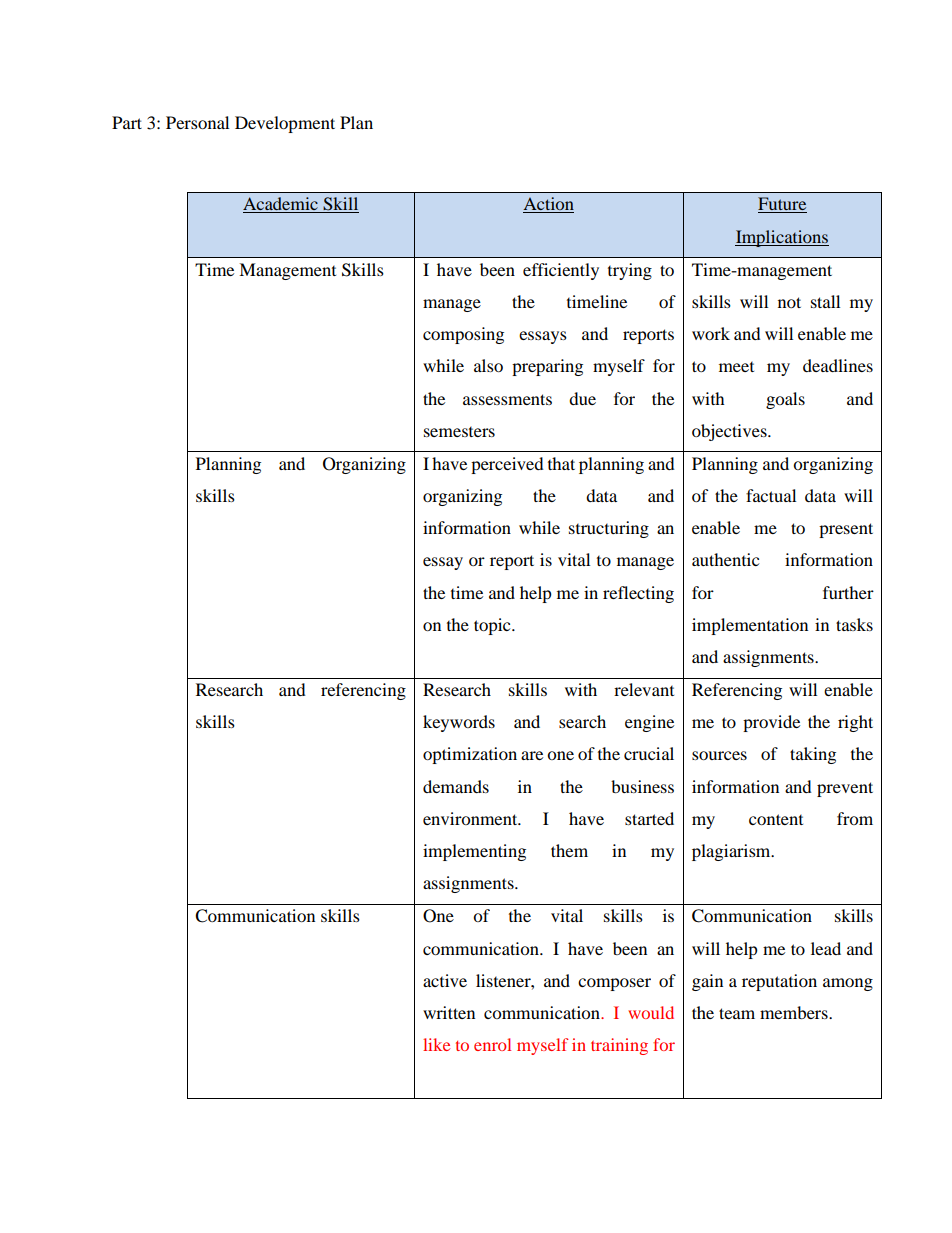 This screenshot has width=952, height=1233. Describe the element at coordinates (782, 205) in the screenshot. I see `Future` at that location.
